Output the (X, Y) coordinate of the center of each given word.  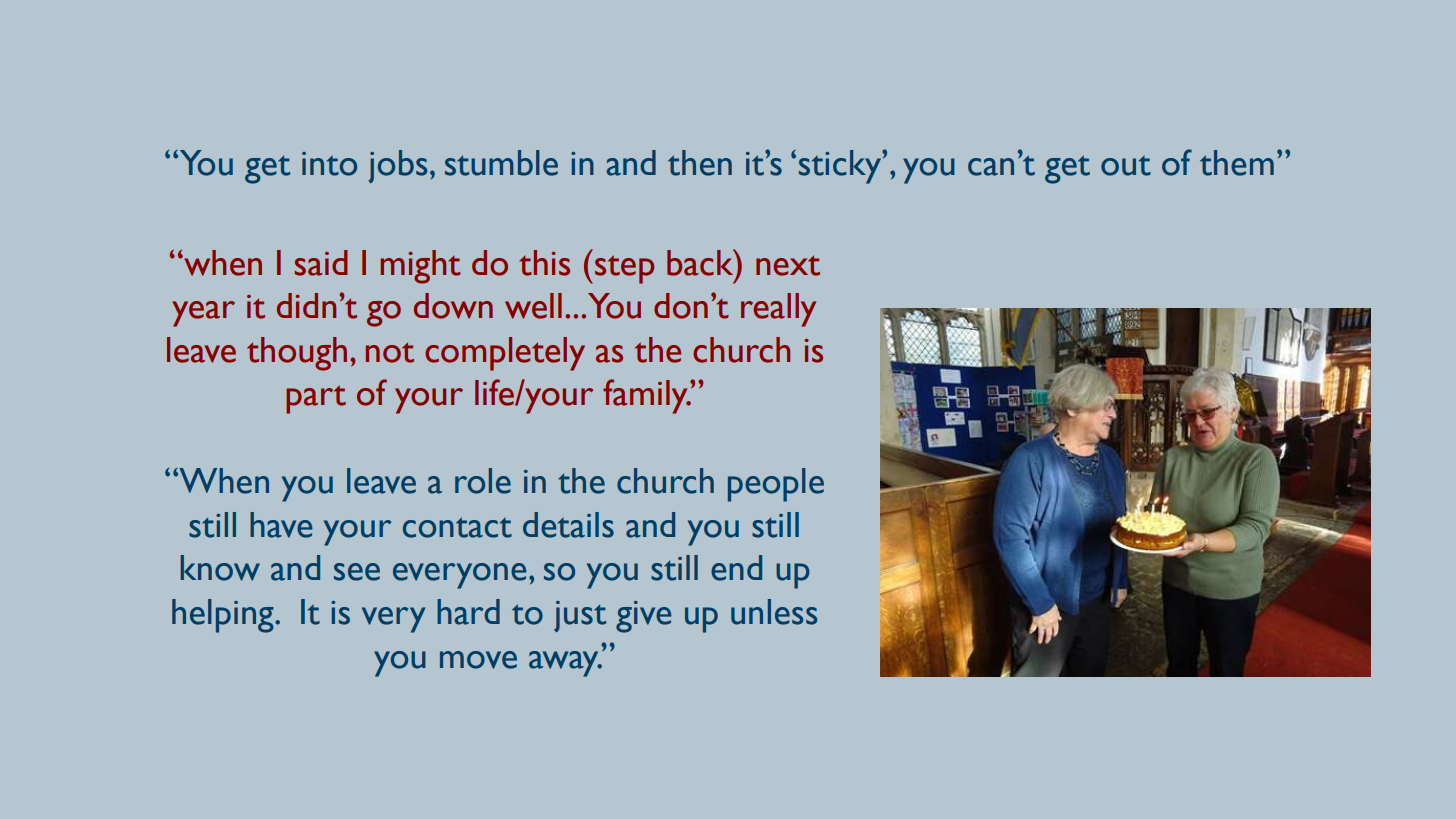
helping (224, 616)
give (643, 617)
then (700, 163)
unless (774, 612)
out (1126, 166)
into (329, 164)
